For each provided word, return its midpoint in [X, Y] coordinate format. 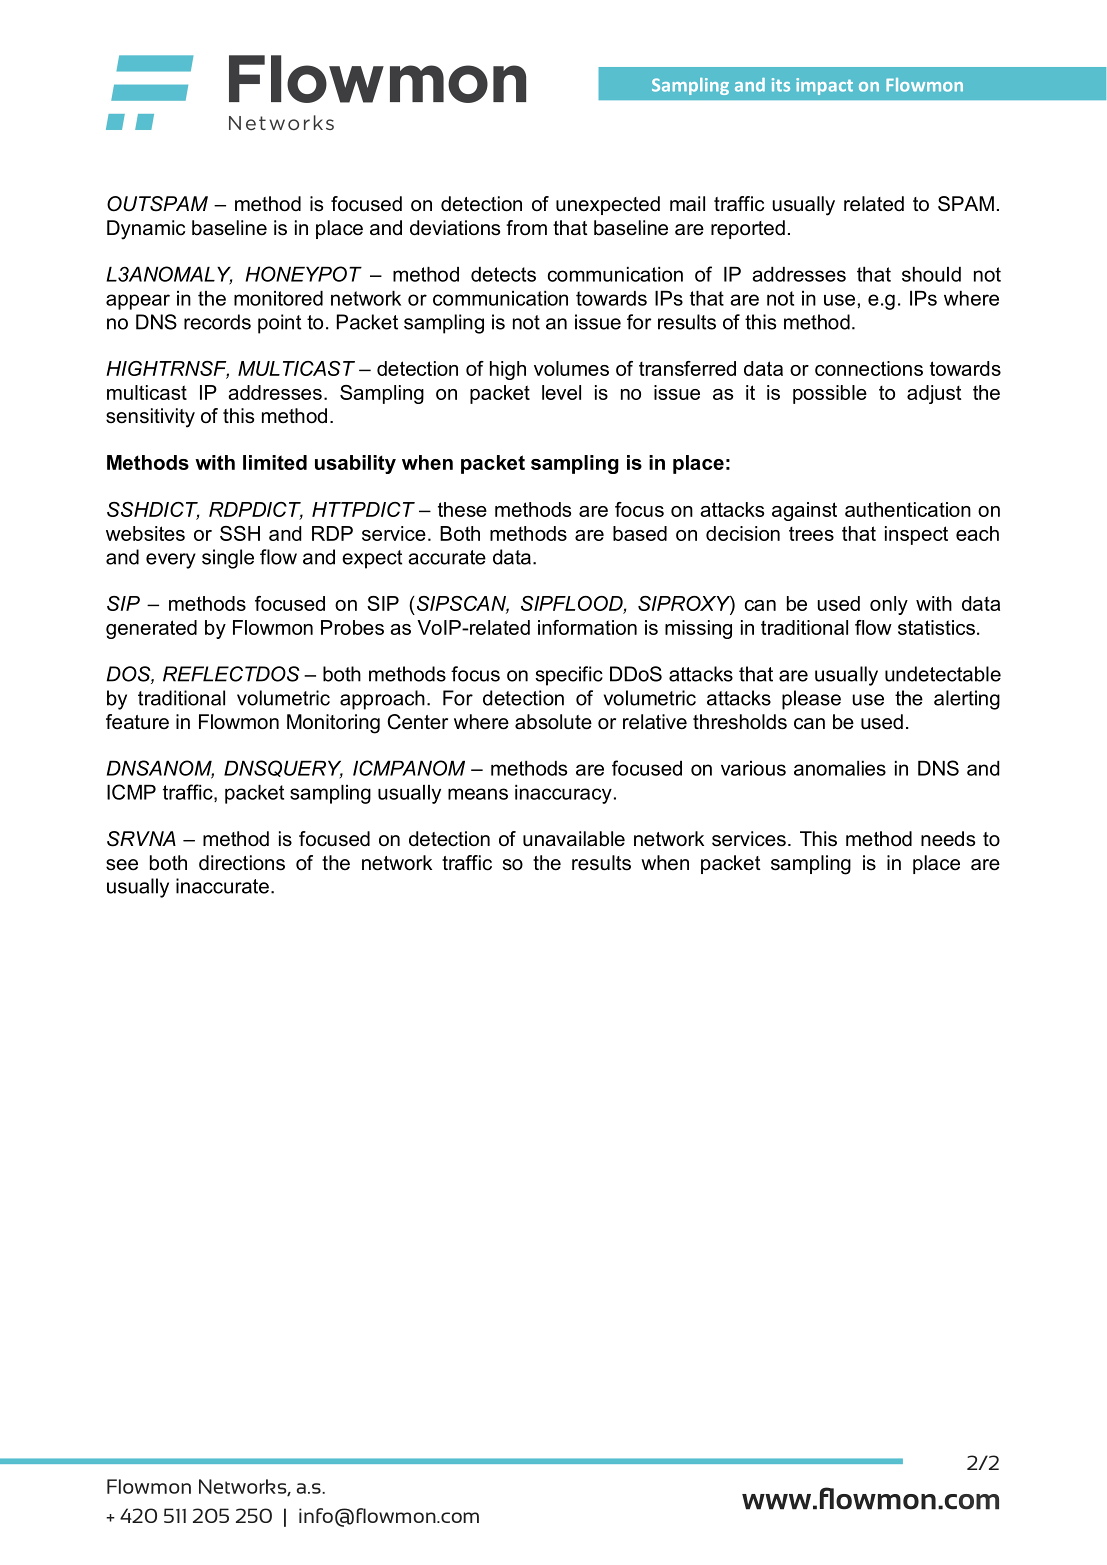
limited [275, 462]
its [781, 85]
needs [948, 839]
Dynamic [146, 230]
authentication [908, 509]
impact [824, 86]
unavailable [574, 839]
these [462, 509]
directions [242, 863]
